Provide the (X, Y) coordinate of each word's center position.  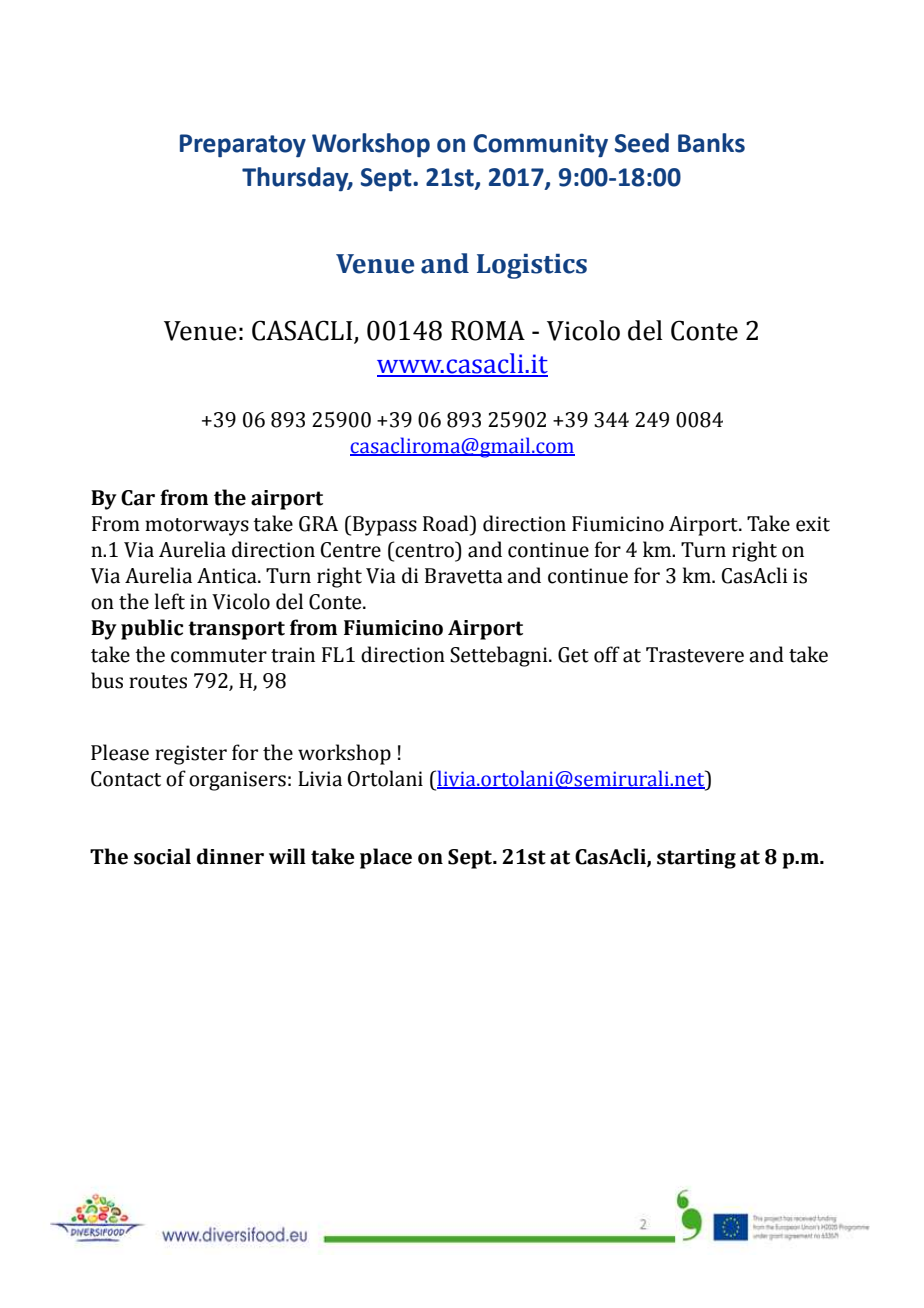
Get (573, 655)
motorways (197, 527)
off (607, 654)
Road (447, 523)
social (162, 856)
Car (138, 498)
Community (540, 145)
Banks (711, 143)
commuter (219, 656)
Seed (642, 143)
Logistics (532, 266)
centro (425, 550)
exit (813, 524)
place (386, 858)
